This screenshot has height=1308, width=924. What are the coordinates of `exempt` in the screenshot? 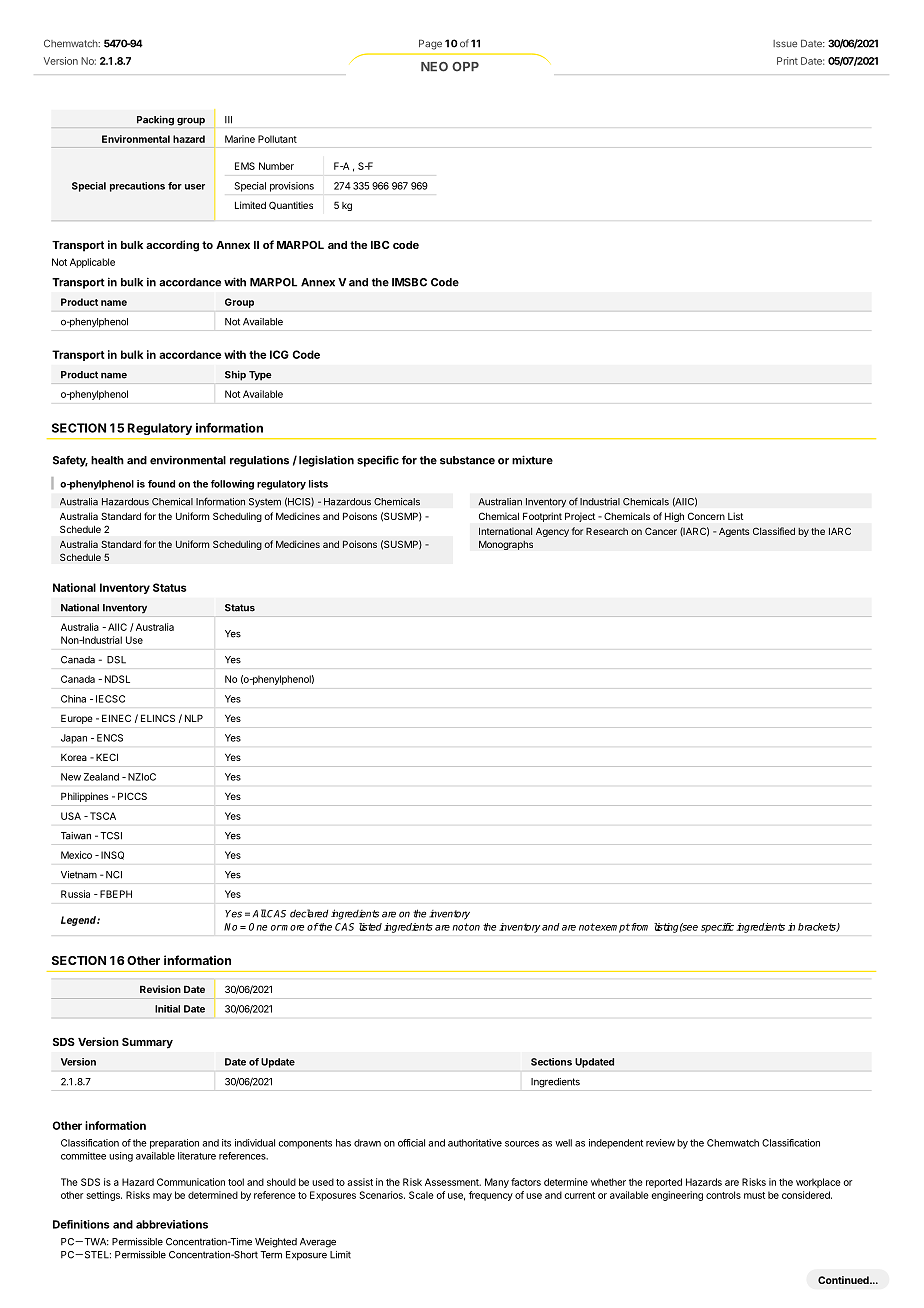 It's located at (612, 928).
